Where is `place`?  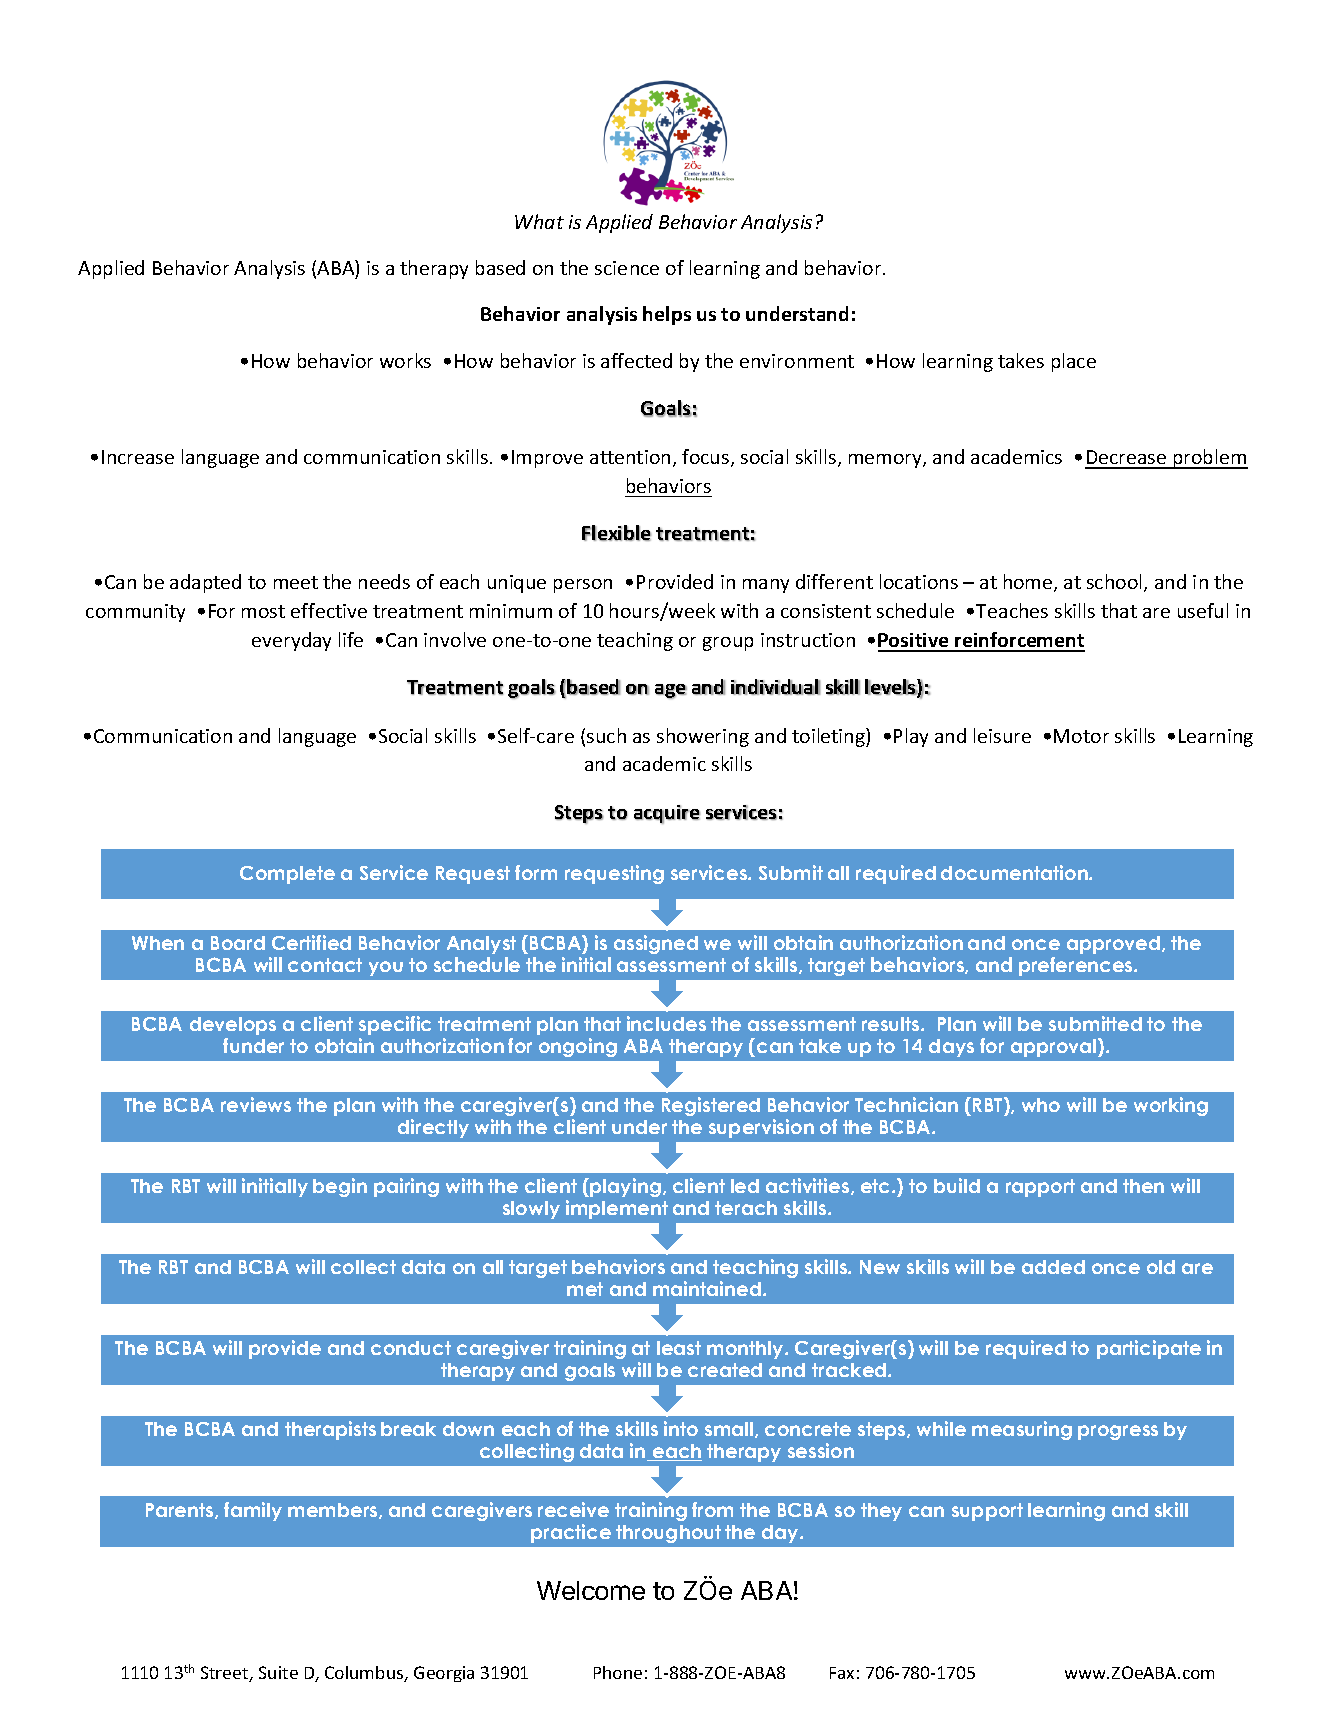
place is located at coordinates (1074, 362).
